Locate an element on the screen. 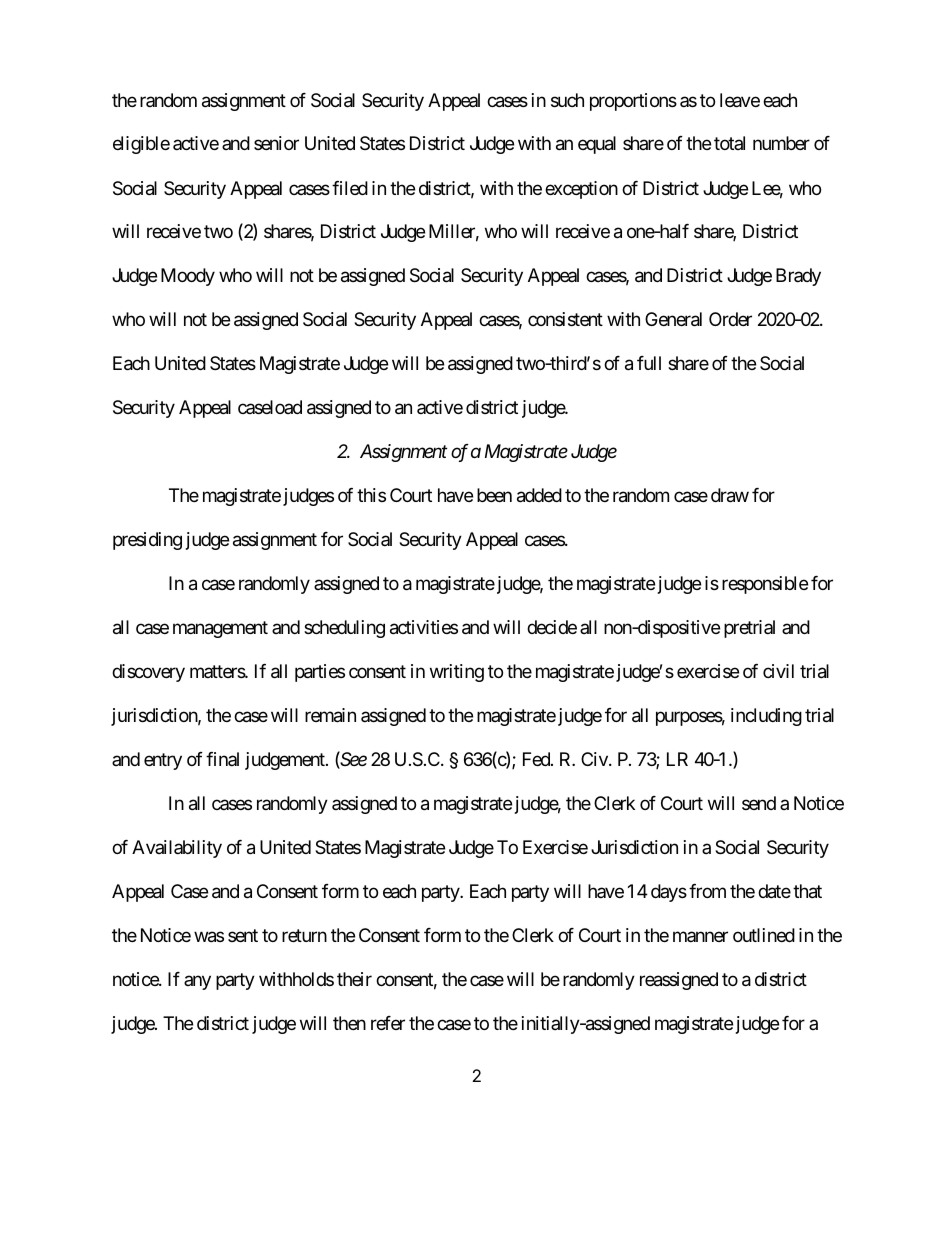 The width and height of the screenshot is (952, 1233). presiding is located at coordinates (147, 541).
